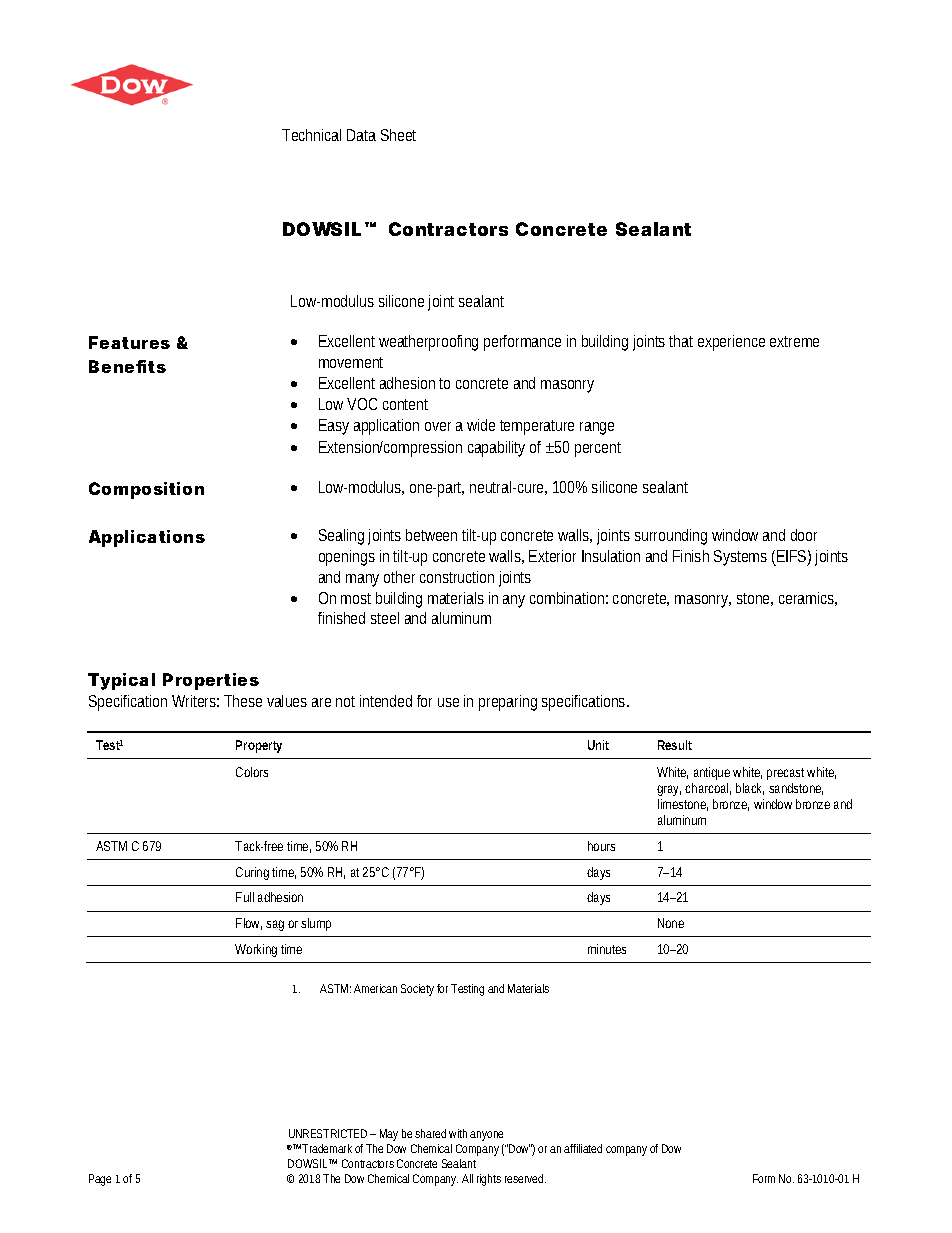 This image has width=952, height=1233. What do you see at coordinates (252, 772) in the image?
I see `Colors` at bounding box center [252, 772].
